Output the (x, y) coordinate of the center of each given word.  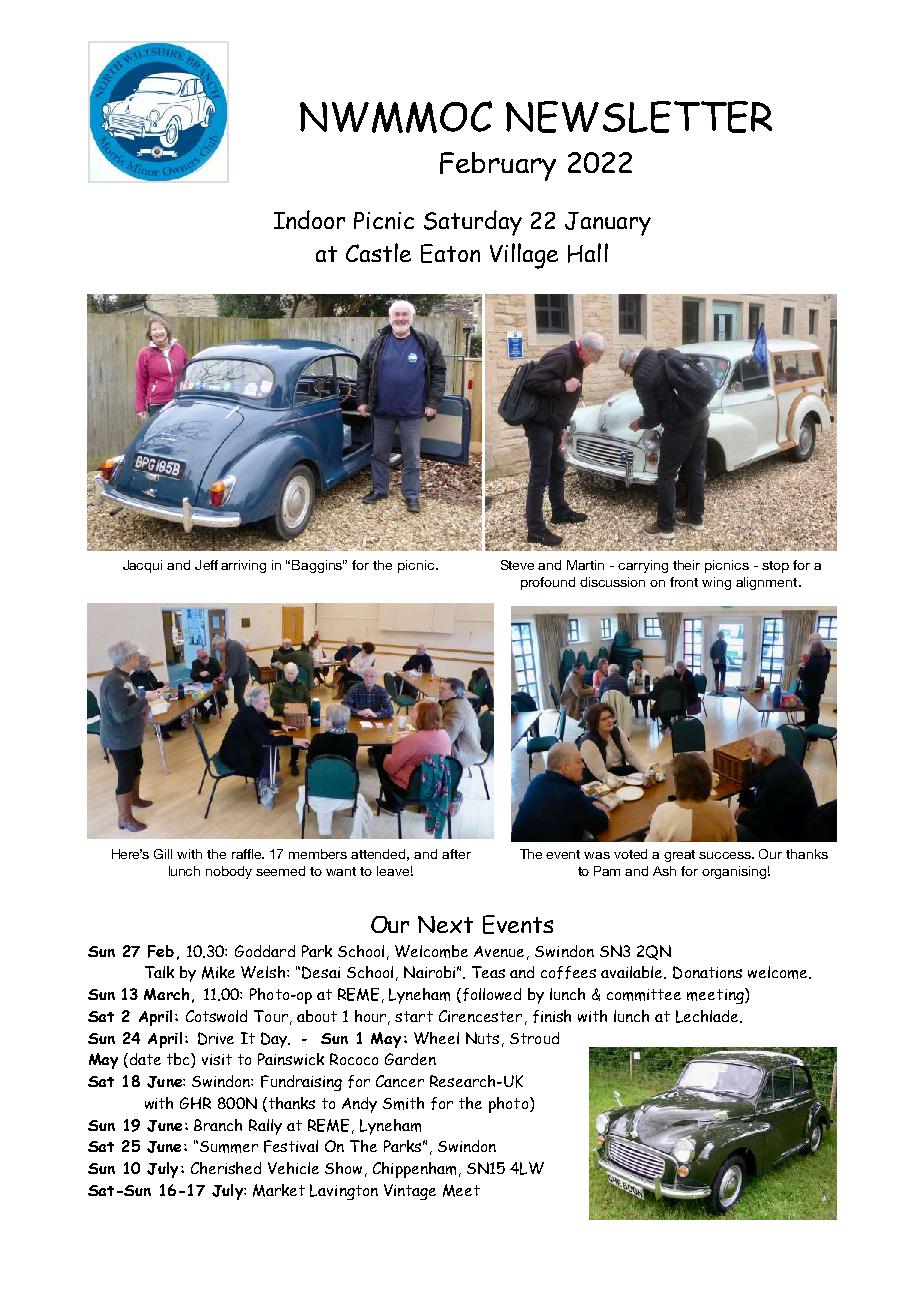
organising (734, 872)
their (686, 565)
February (498, 166)
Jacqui (142, 566)
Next (445, 924)
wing (716, 583)
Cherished (226, 1168)
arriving (243, 566)
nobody (229, 872)
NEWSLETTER (639, 117)
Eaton (450, 253)
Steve (517, 565)
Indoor (309, 219)
